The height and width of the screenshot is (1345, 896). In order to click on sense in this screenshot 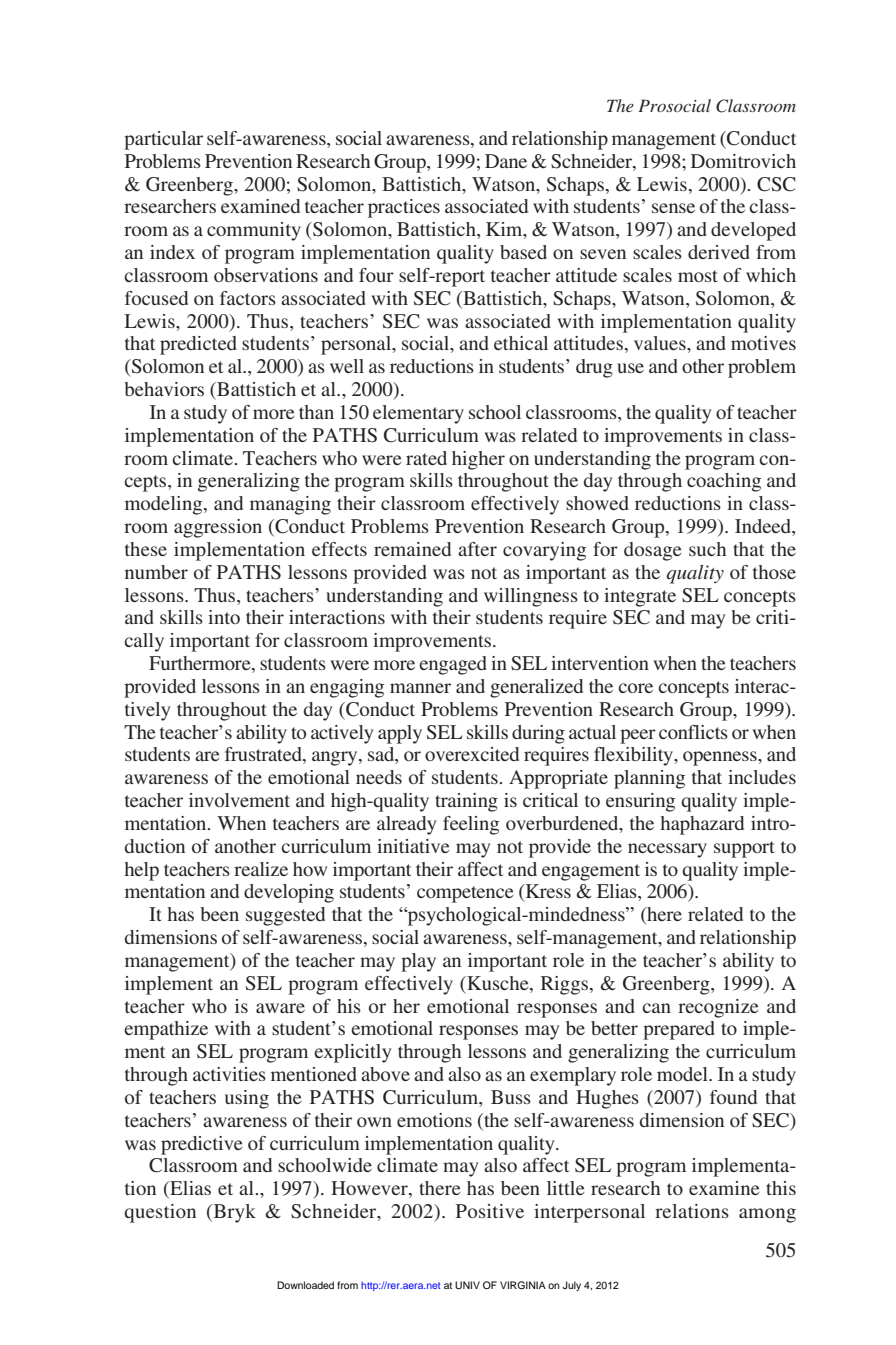, I will do `click(673, 208)`.
